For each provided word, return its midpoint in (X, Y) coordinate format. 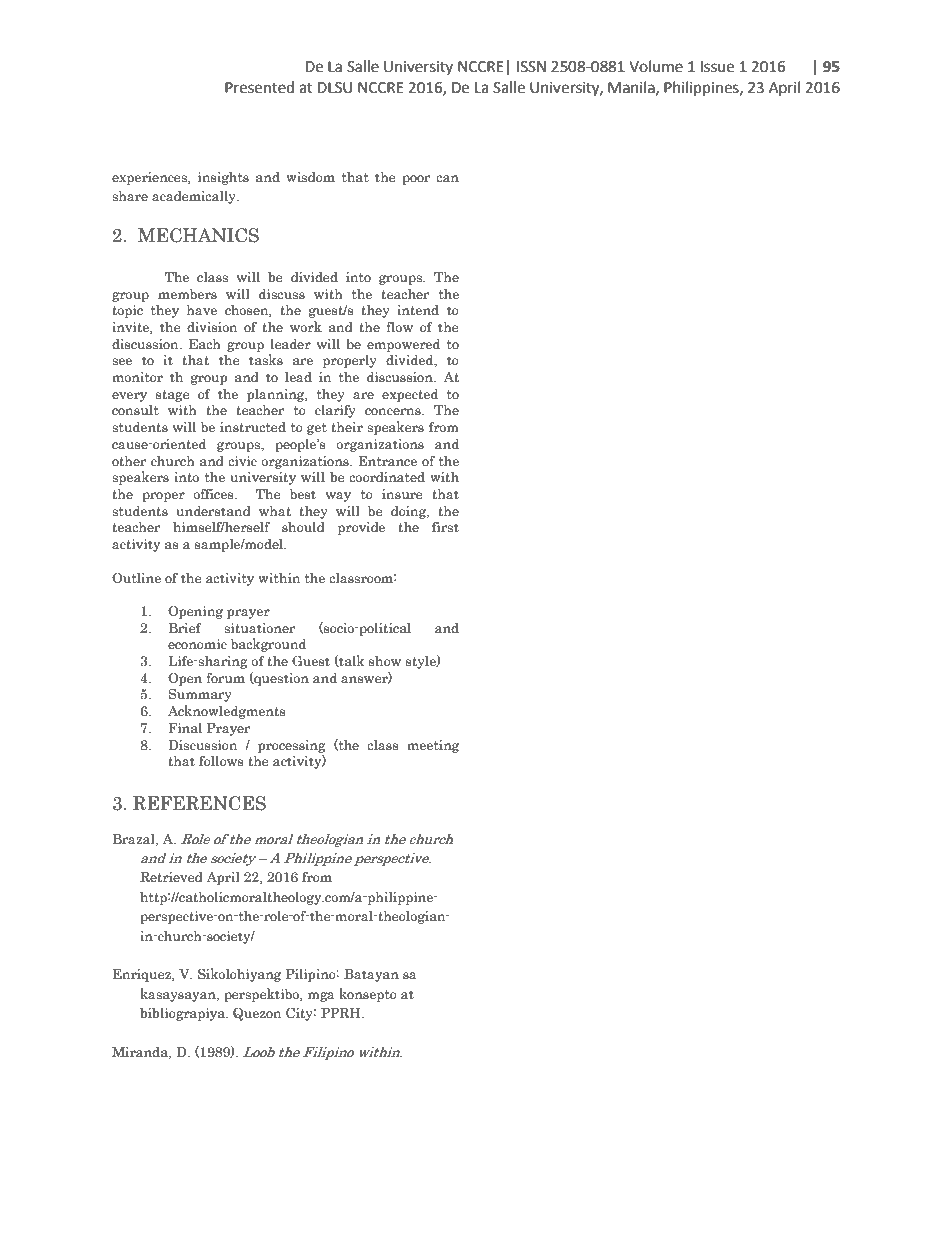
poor (416, 180)
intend (418, 309)
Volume (656, 66)
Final (185, 727)
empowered (403, 345)
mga (321, 997)
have (202, 310)
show (385, 660)
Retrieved (171, 877)
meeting (433, 746)
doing (410, 512)
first (445, 526)
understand (213, 511)
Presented (259, 87)
